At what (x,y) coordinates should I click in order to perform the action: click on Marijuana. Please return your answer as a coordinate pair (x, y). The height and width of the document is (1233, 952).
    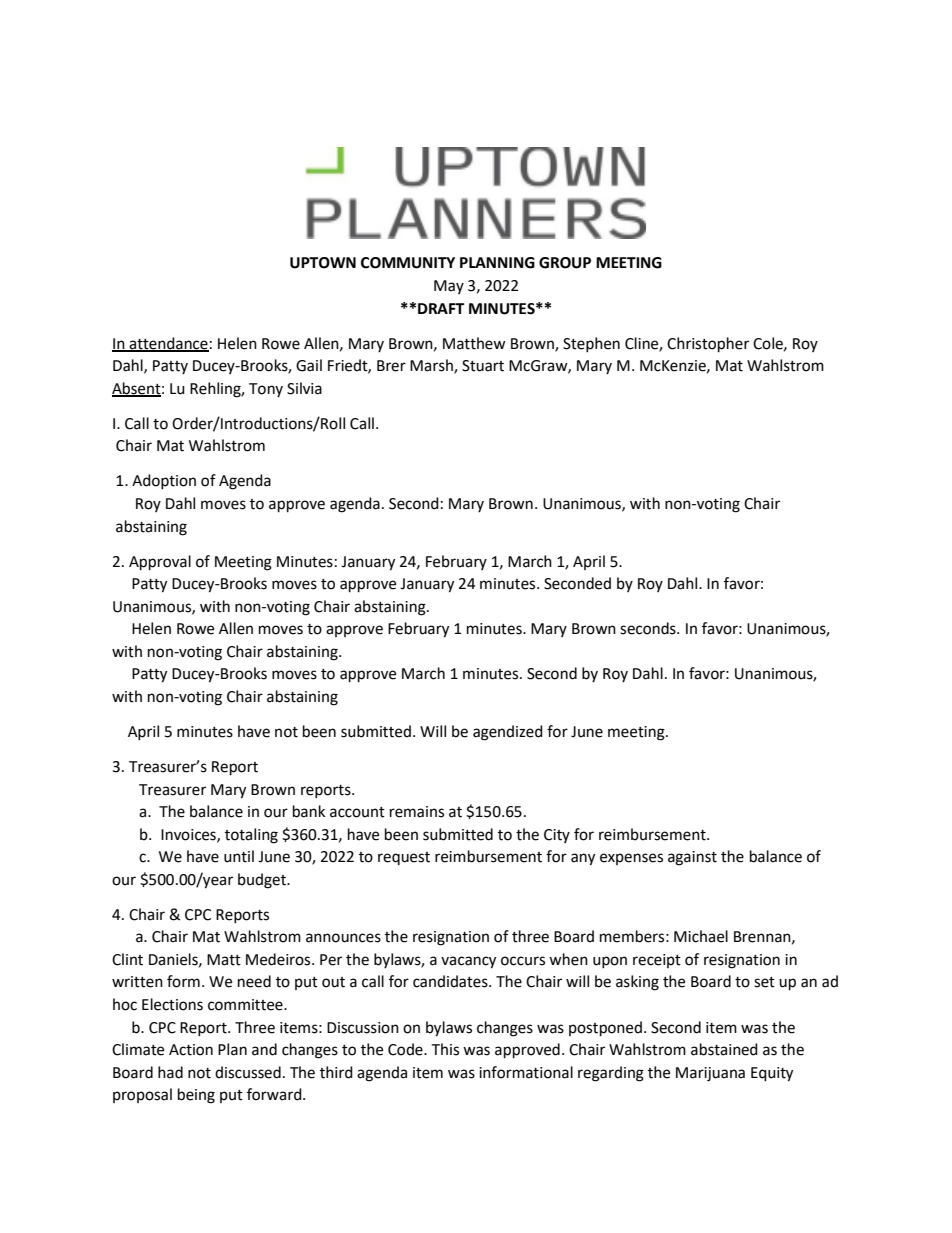
    Looking at the image, I should click on (710, 1074).
